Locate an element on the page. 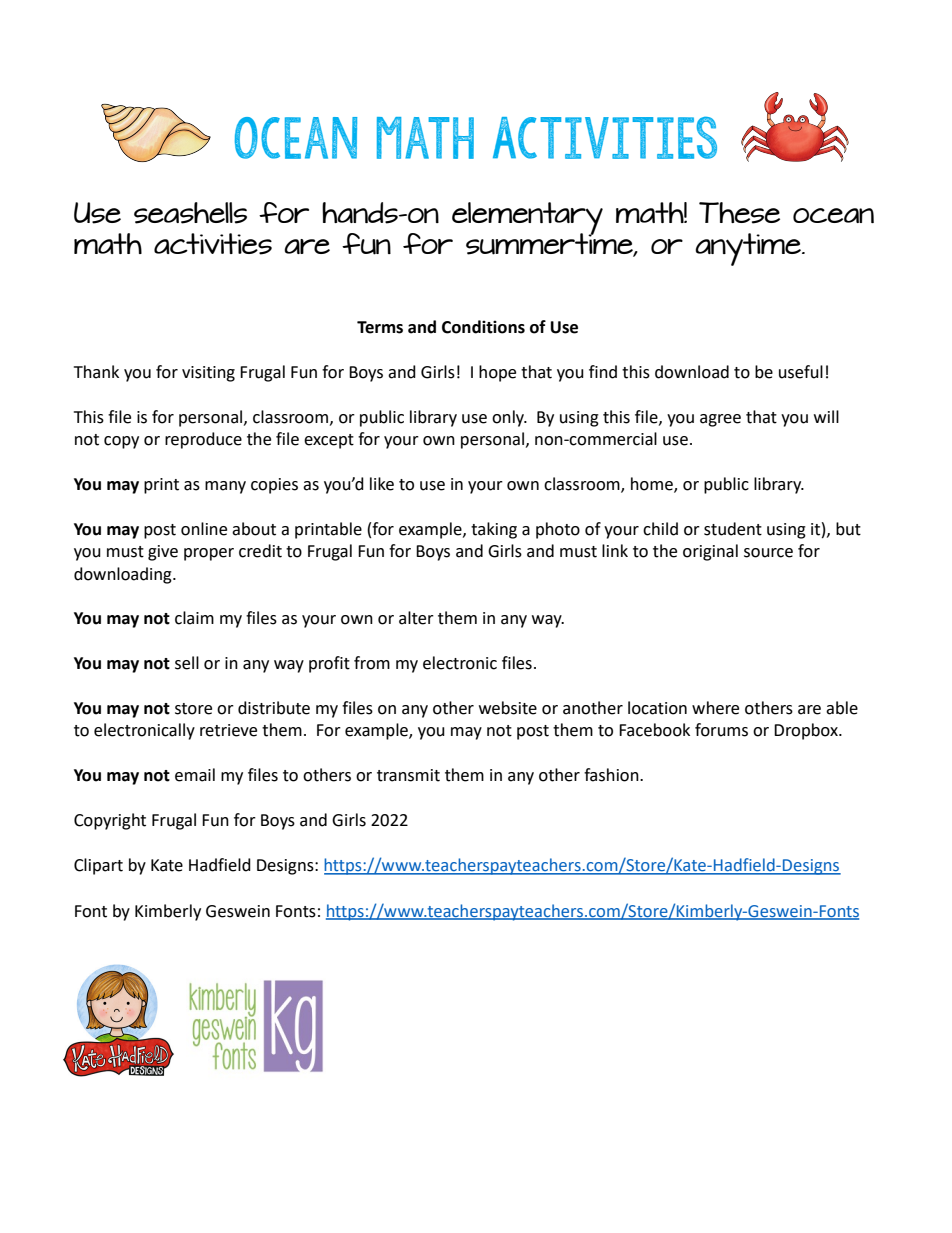 The height and width of the image is (1233, 952). elementary is located at coordinates (527, 219).
